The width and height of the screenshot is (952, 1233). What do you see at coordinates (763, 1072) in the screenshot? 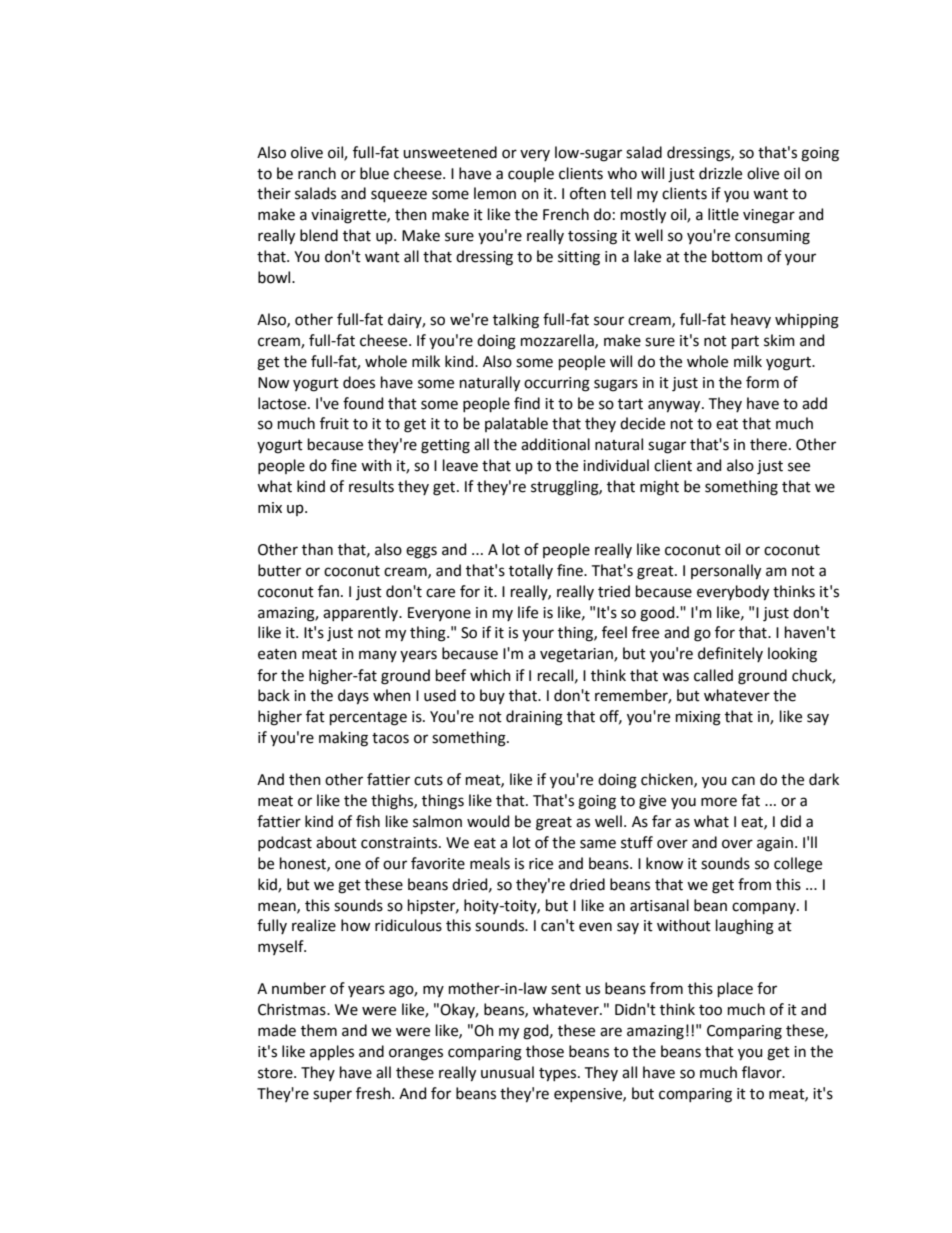
I see `flavor` at bounding box center [763, 1072].
